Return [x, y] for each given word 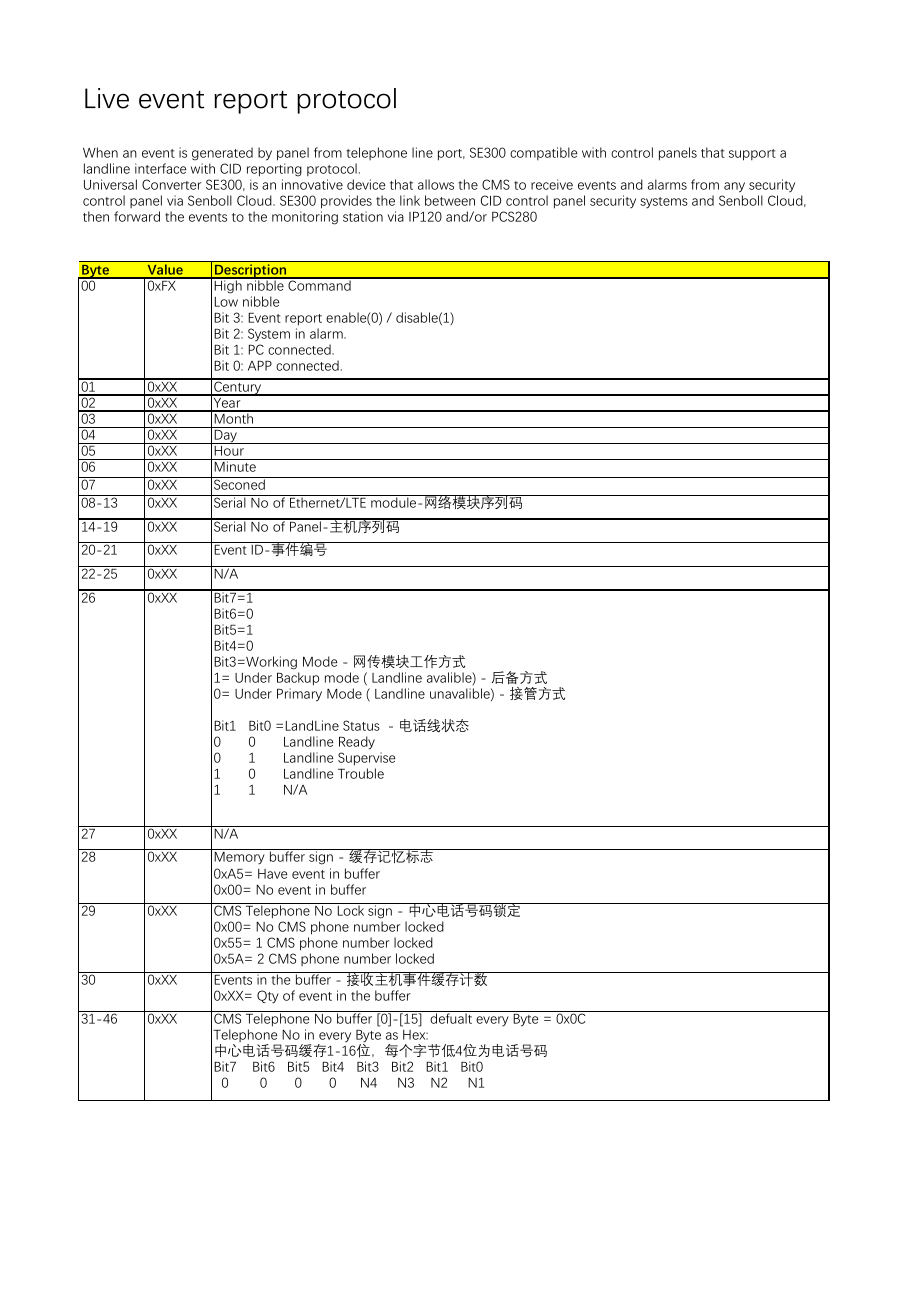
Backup [298, 679]
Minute [235, 465]
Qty [268, 996]
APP [260, 366]
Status [361, 725]
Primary [299, 695]
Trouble [361, 773]
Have [272, 874]
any [734, 187]
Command [319, 284]
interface [160, 168]
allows [436, 184]
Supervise [366, 759]
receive [552, 184]
